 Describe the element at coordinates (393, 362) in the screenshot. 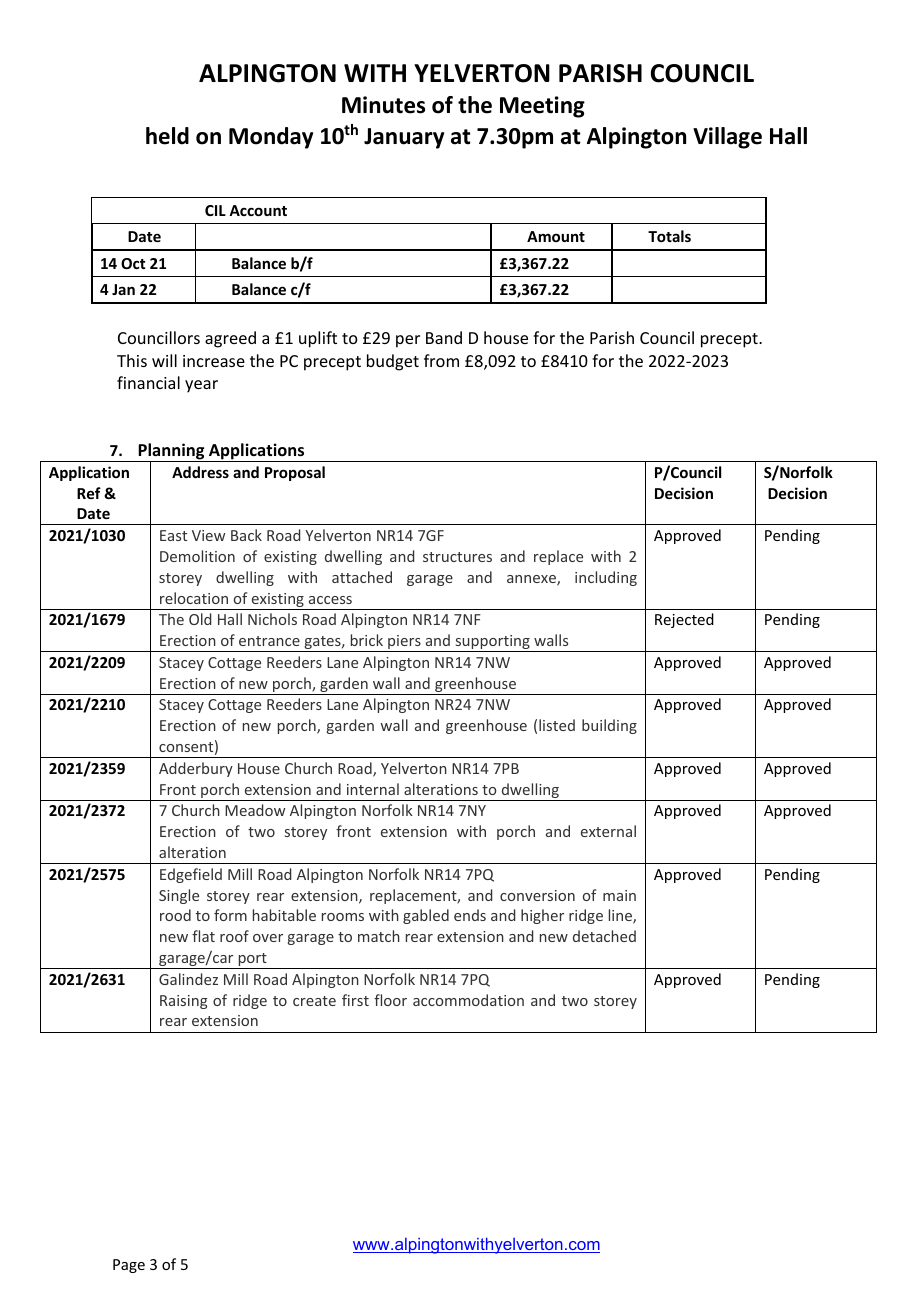

I see `budget` at that location.
